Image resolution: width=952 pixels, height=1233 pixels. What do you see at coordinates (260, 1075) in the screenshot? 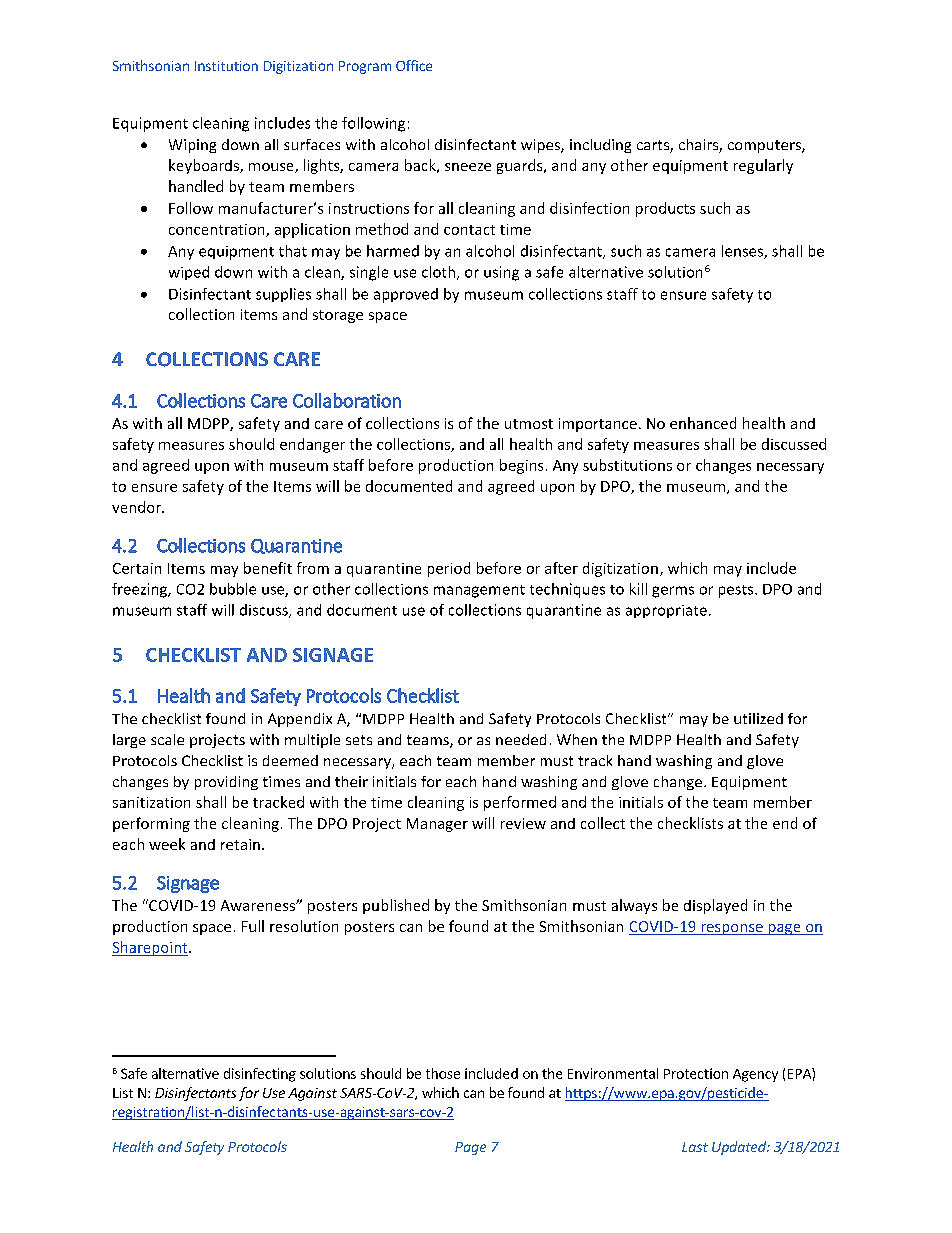
I see `disinfecting` at bounding box center [260, 1075].
